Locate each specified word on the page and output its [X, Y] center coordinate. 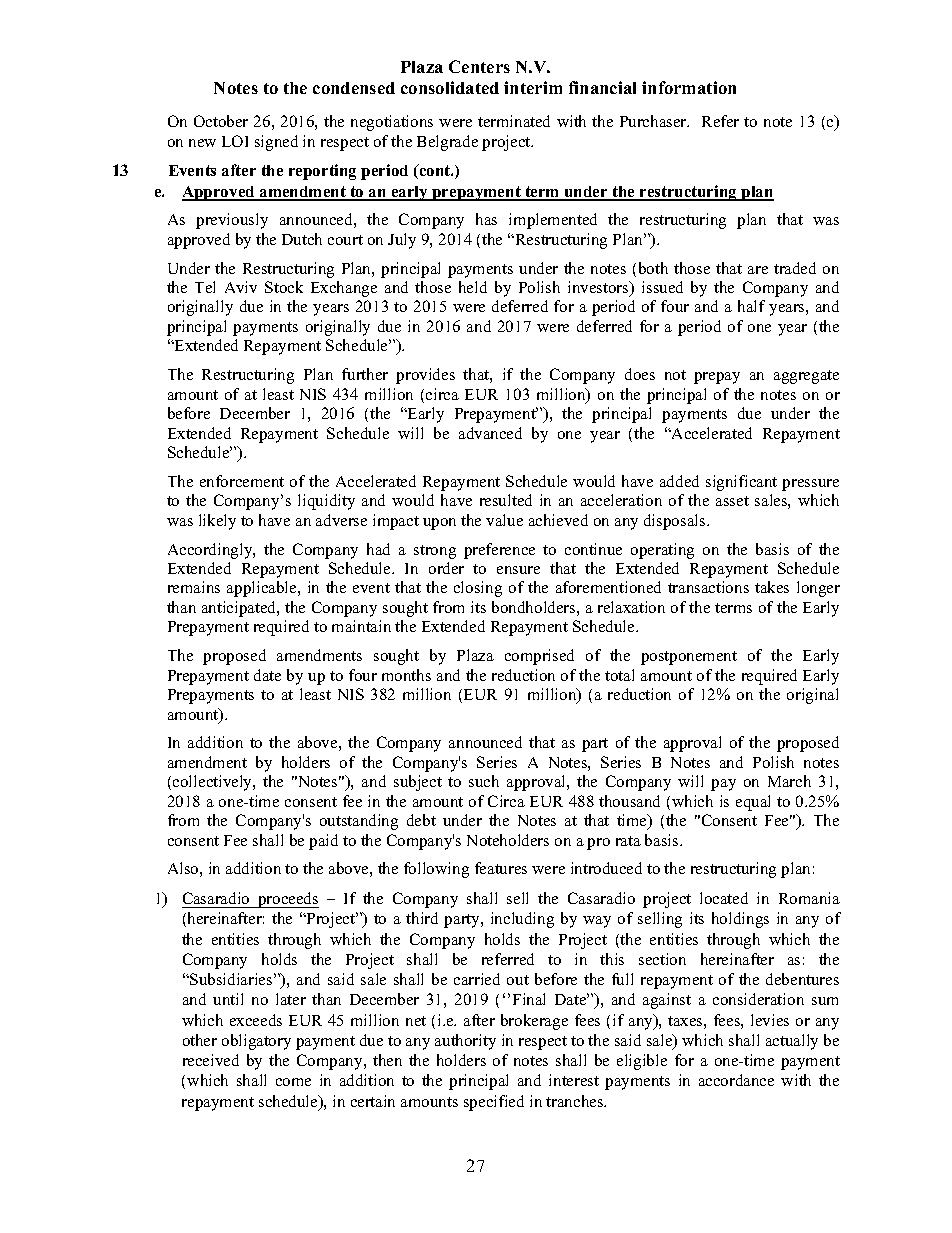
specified [494, 1103]
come [293, 1082]
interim [533, 87]
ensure [518, 570]
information [689, 87]
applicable [263, 589]
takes [772, 587]
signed [276, 143]
